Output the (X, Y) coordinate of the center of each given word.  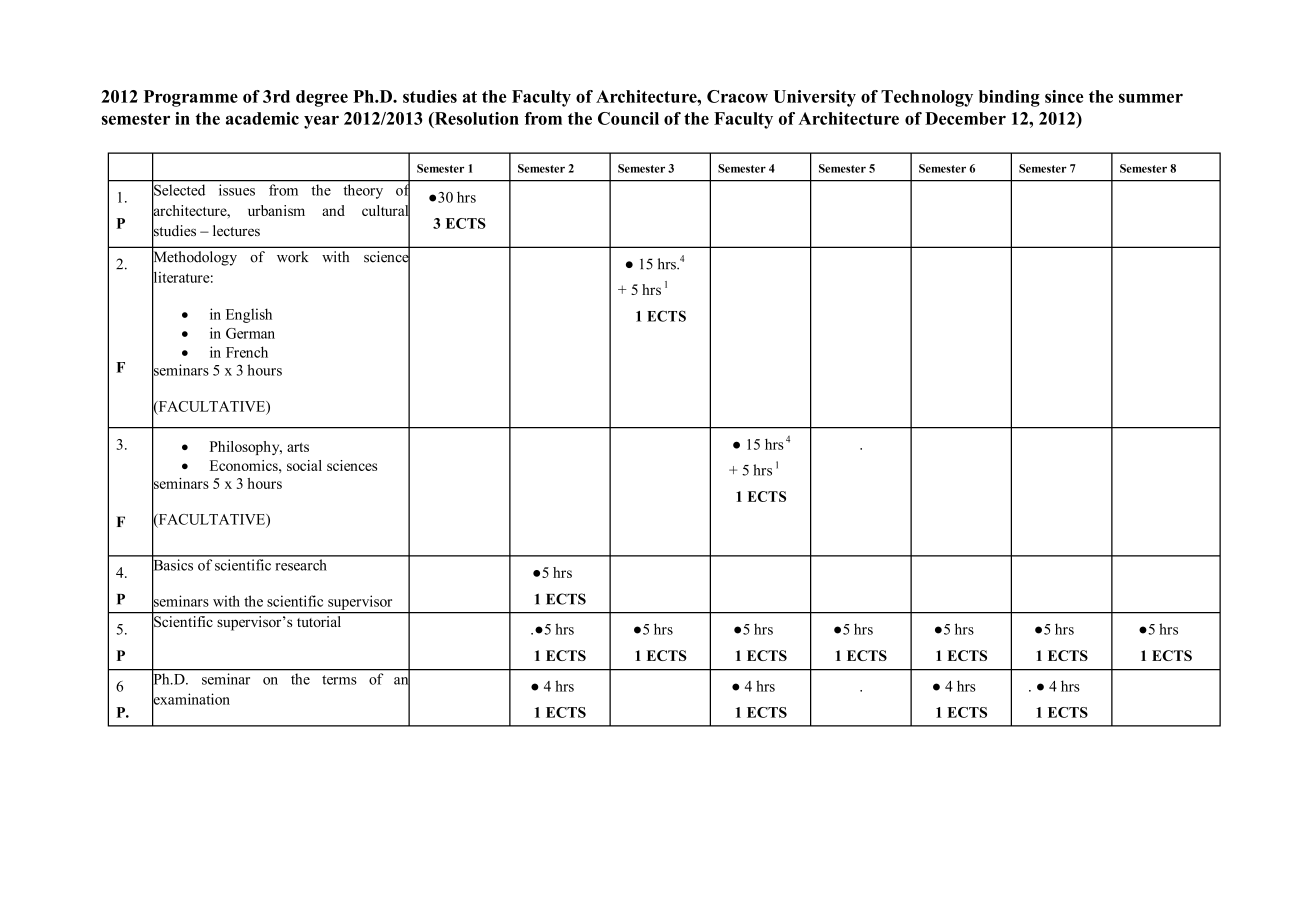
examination (191, 699)
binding (1009, 98)
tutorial (318, 620)
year (321, 122)
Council (628, 118)
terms (339, 680)
